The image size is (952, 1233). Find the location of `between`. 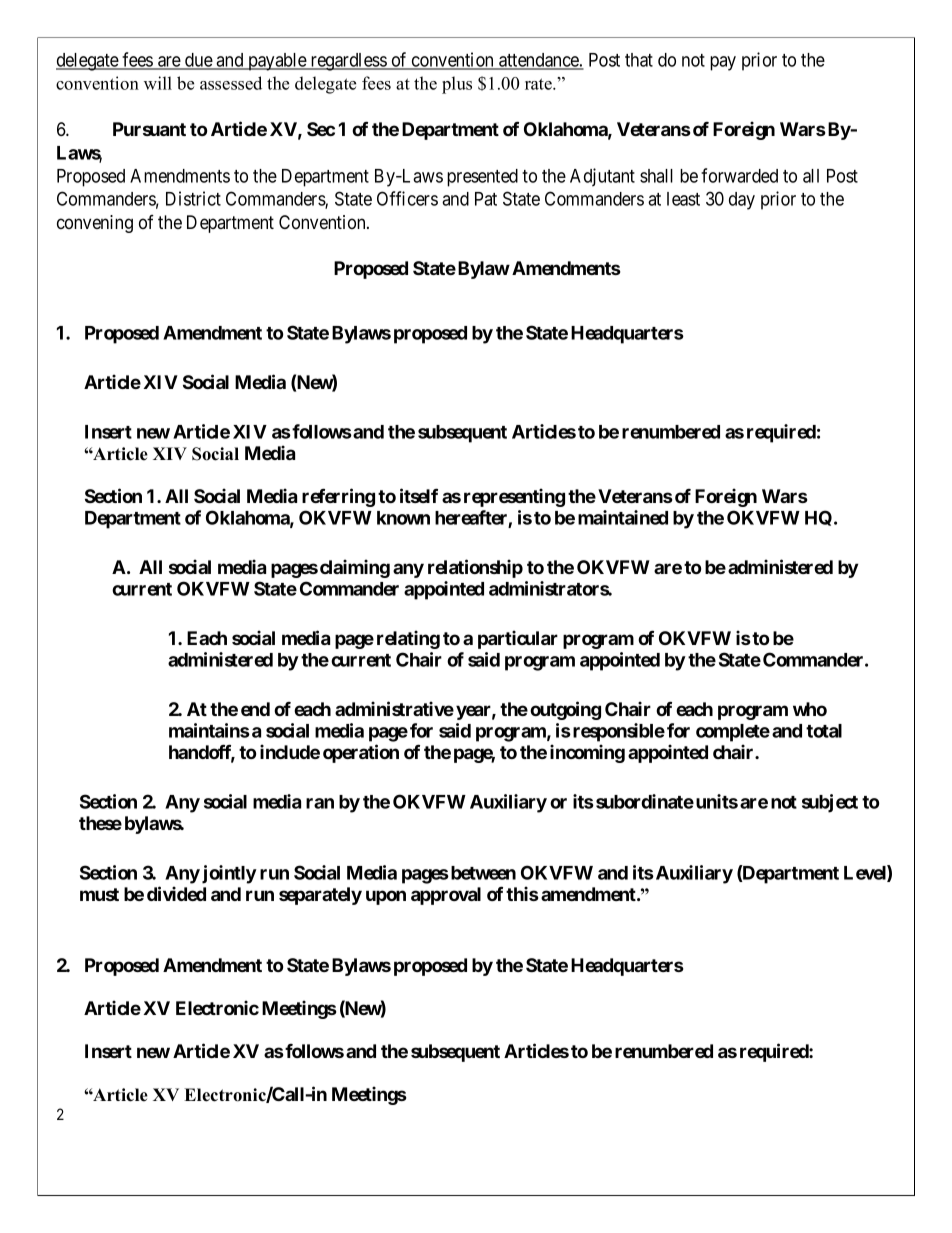

between is located at coordinates (482, 873).
